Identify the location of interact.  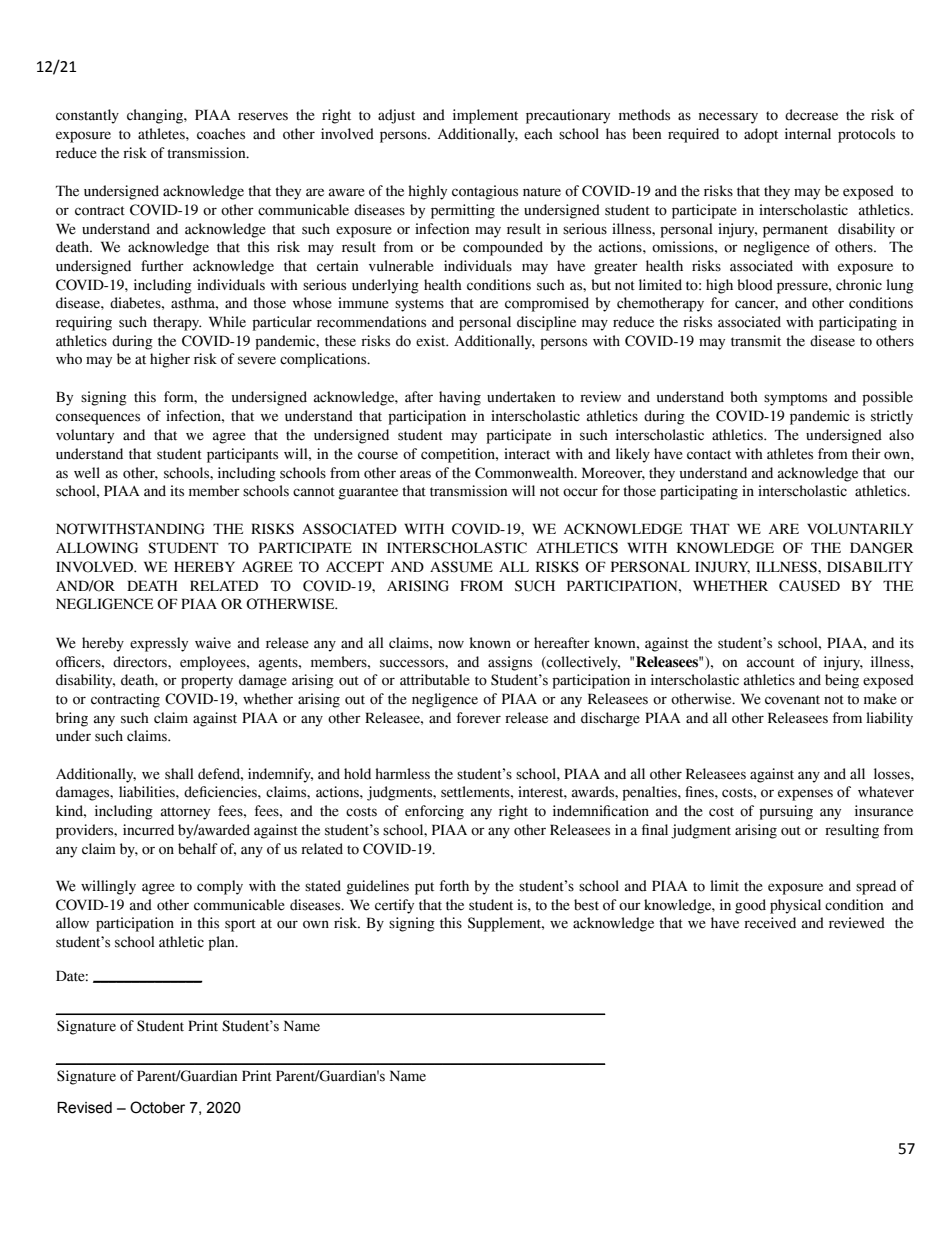
(527, 454).
